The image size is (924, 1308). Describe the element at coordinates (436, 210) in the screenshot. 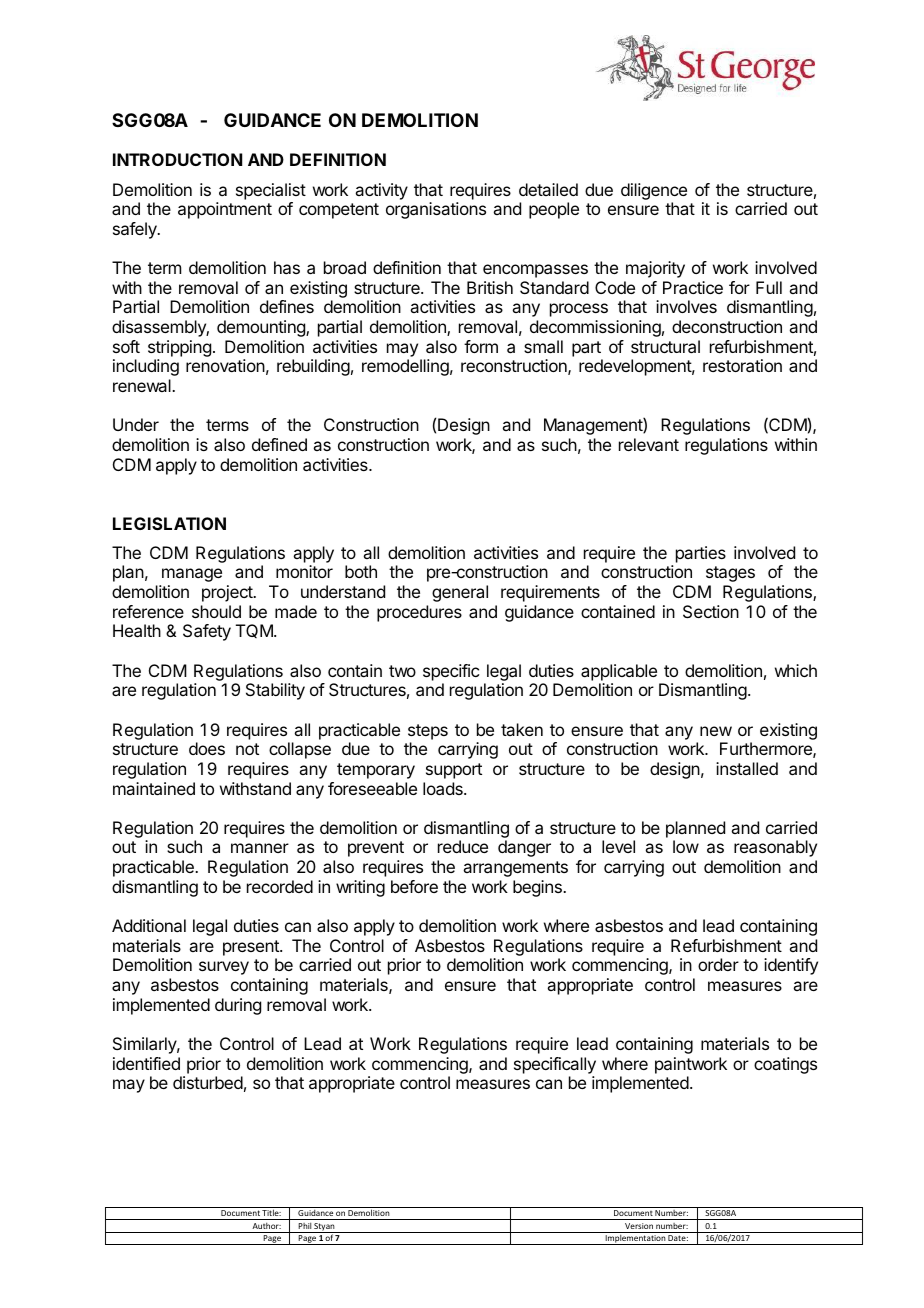

I see `organisations` at that location.
